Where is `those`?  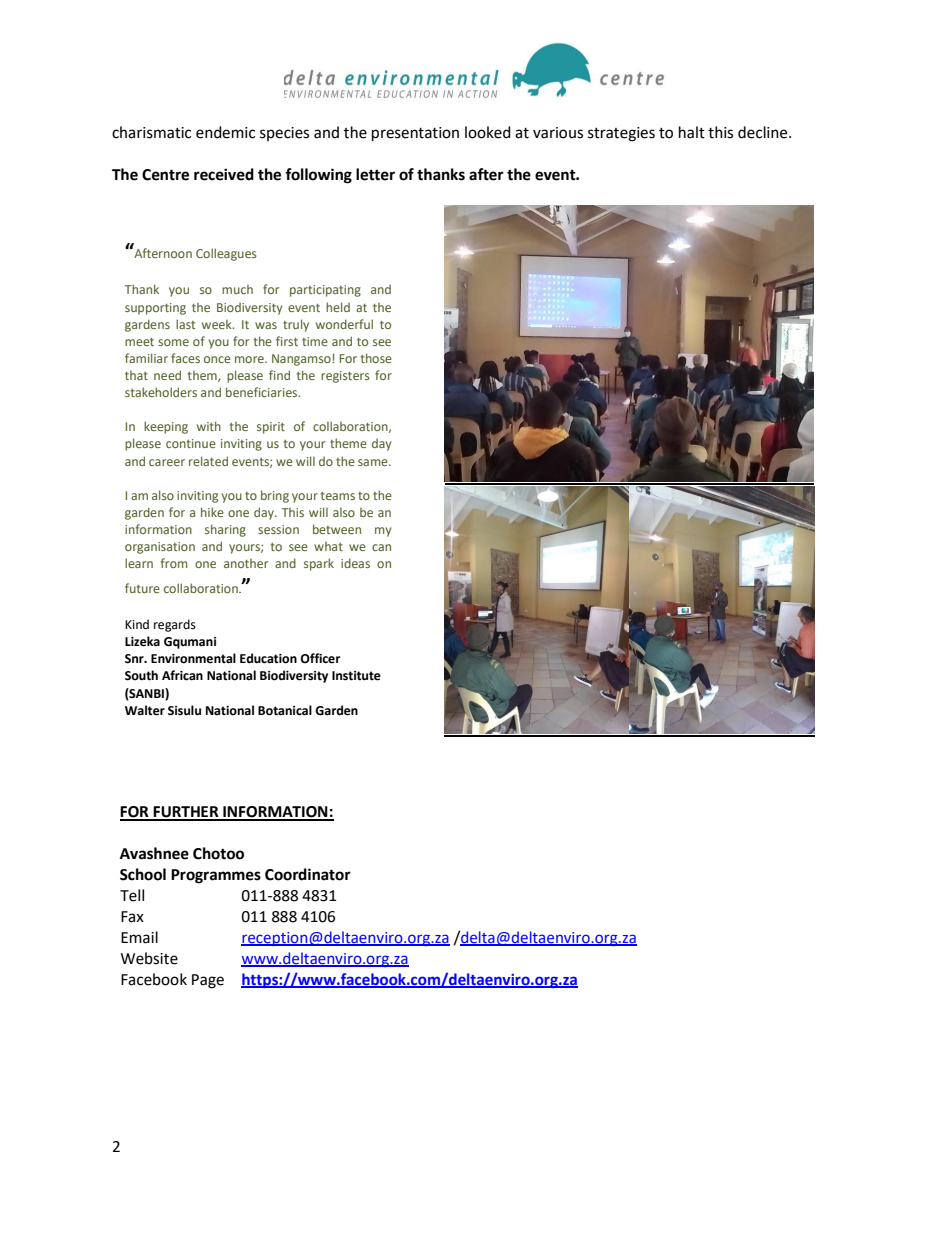
those is located at coordinates (376, 358).
